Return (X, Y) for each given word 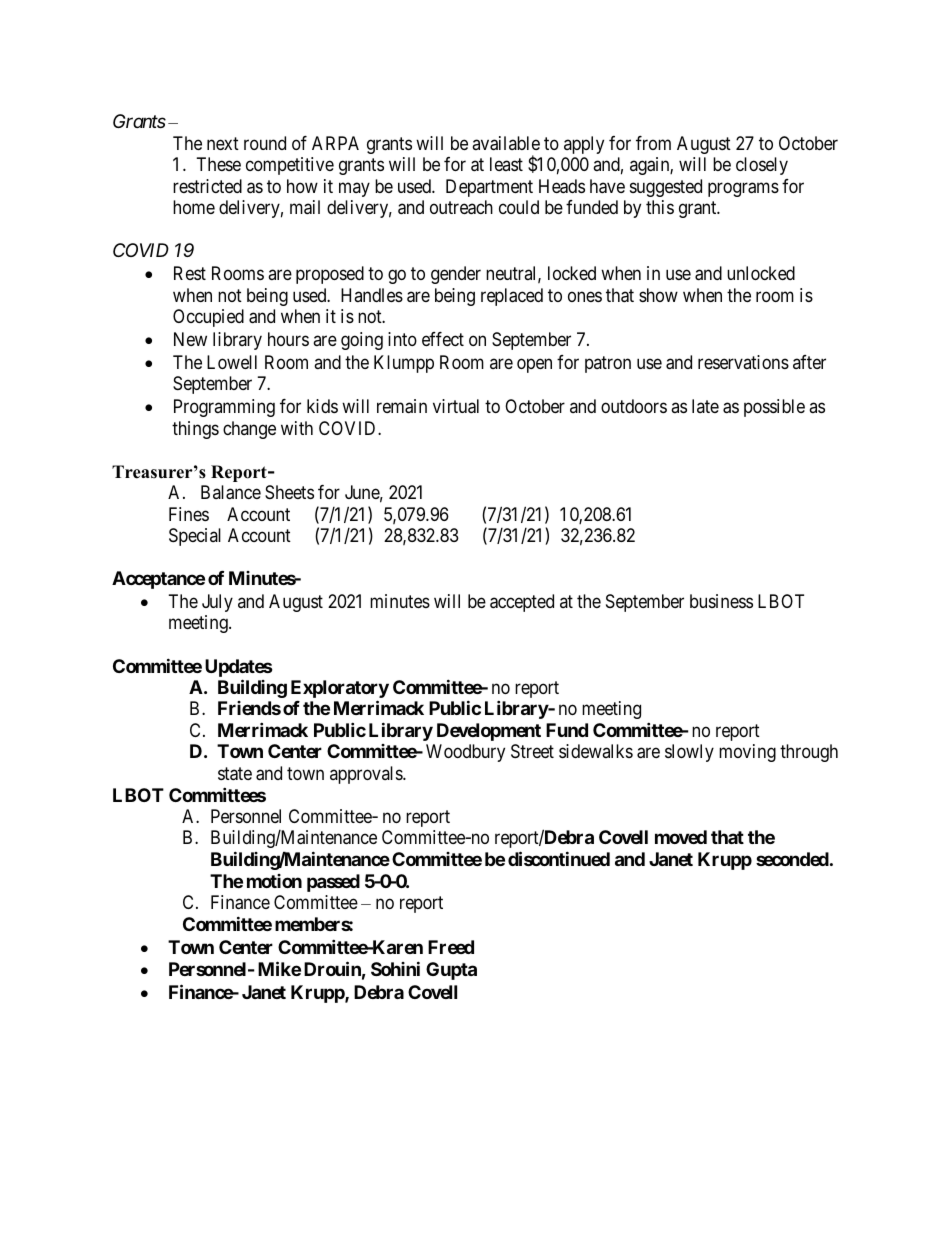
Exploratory (340, 690)
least (506, 164)
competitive (290, 166)
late (705, 406)
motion (274, 881)
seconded (792, 859)
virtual (456, 406)
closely (762, 166)
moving (747, 753)
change (249, 430)
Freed (451, 947)
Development (489, 732)
